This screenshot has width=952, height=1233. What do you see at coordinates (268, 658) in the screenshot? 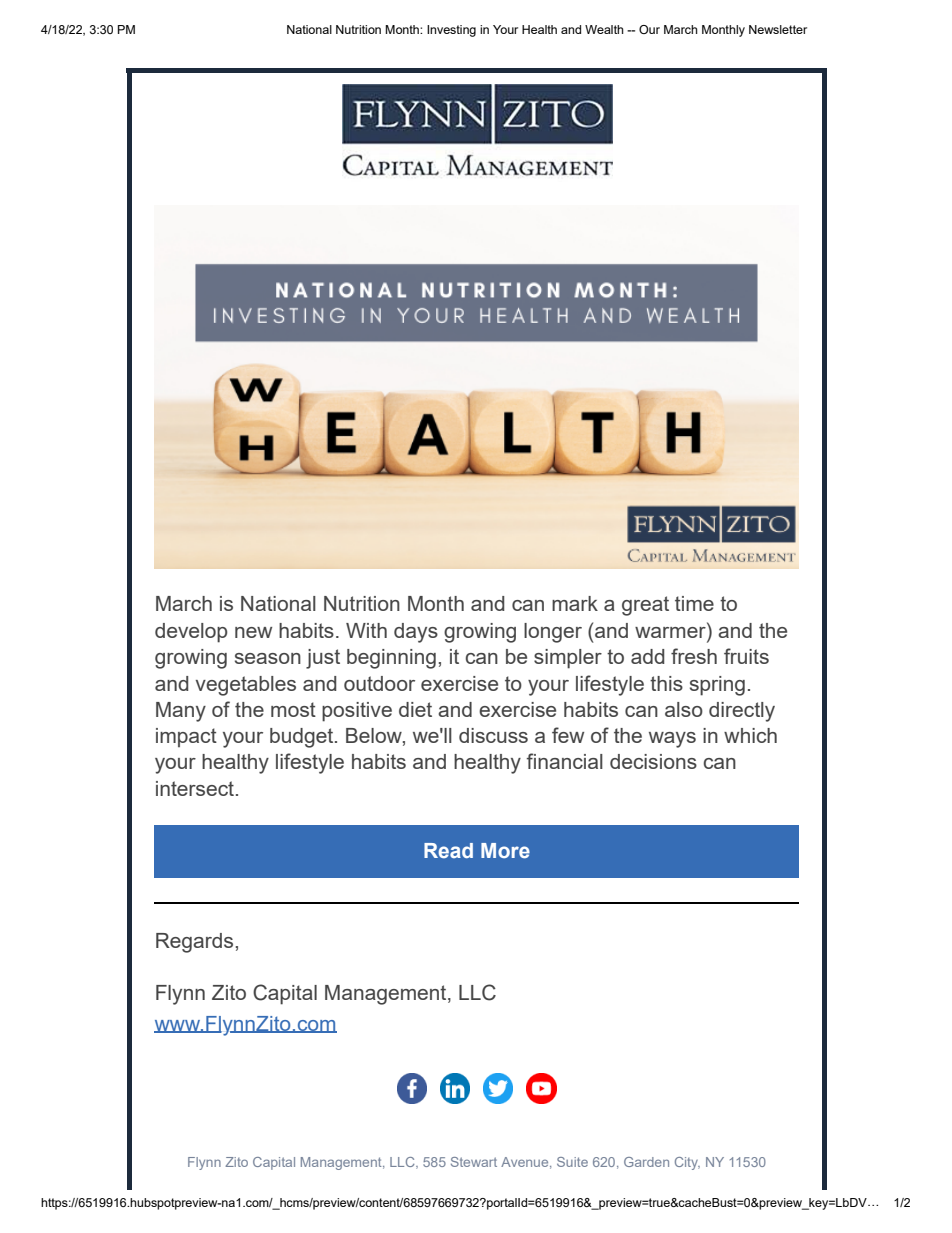
I see `season` at bounding box center [268, 658].
